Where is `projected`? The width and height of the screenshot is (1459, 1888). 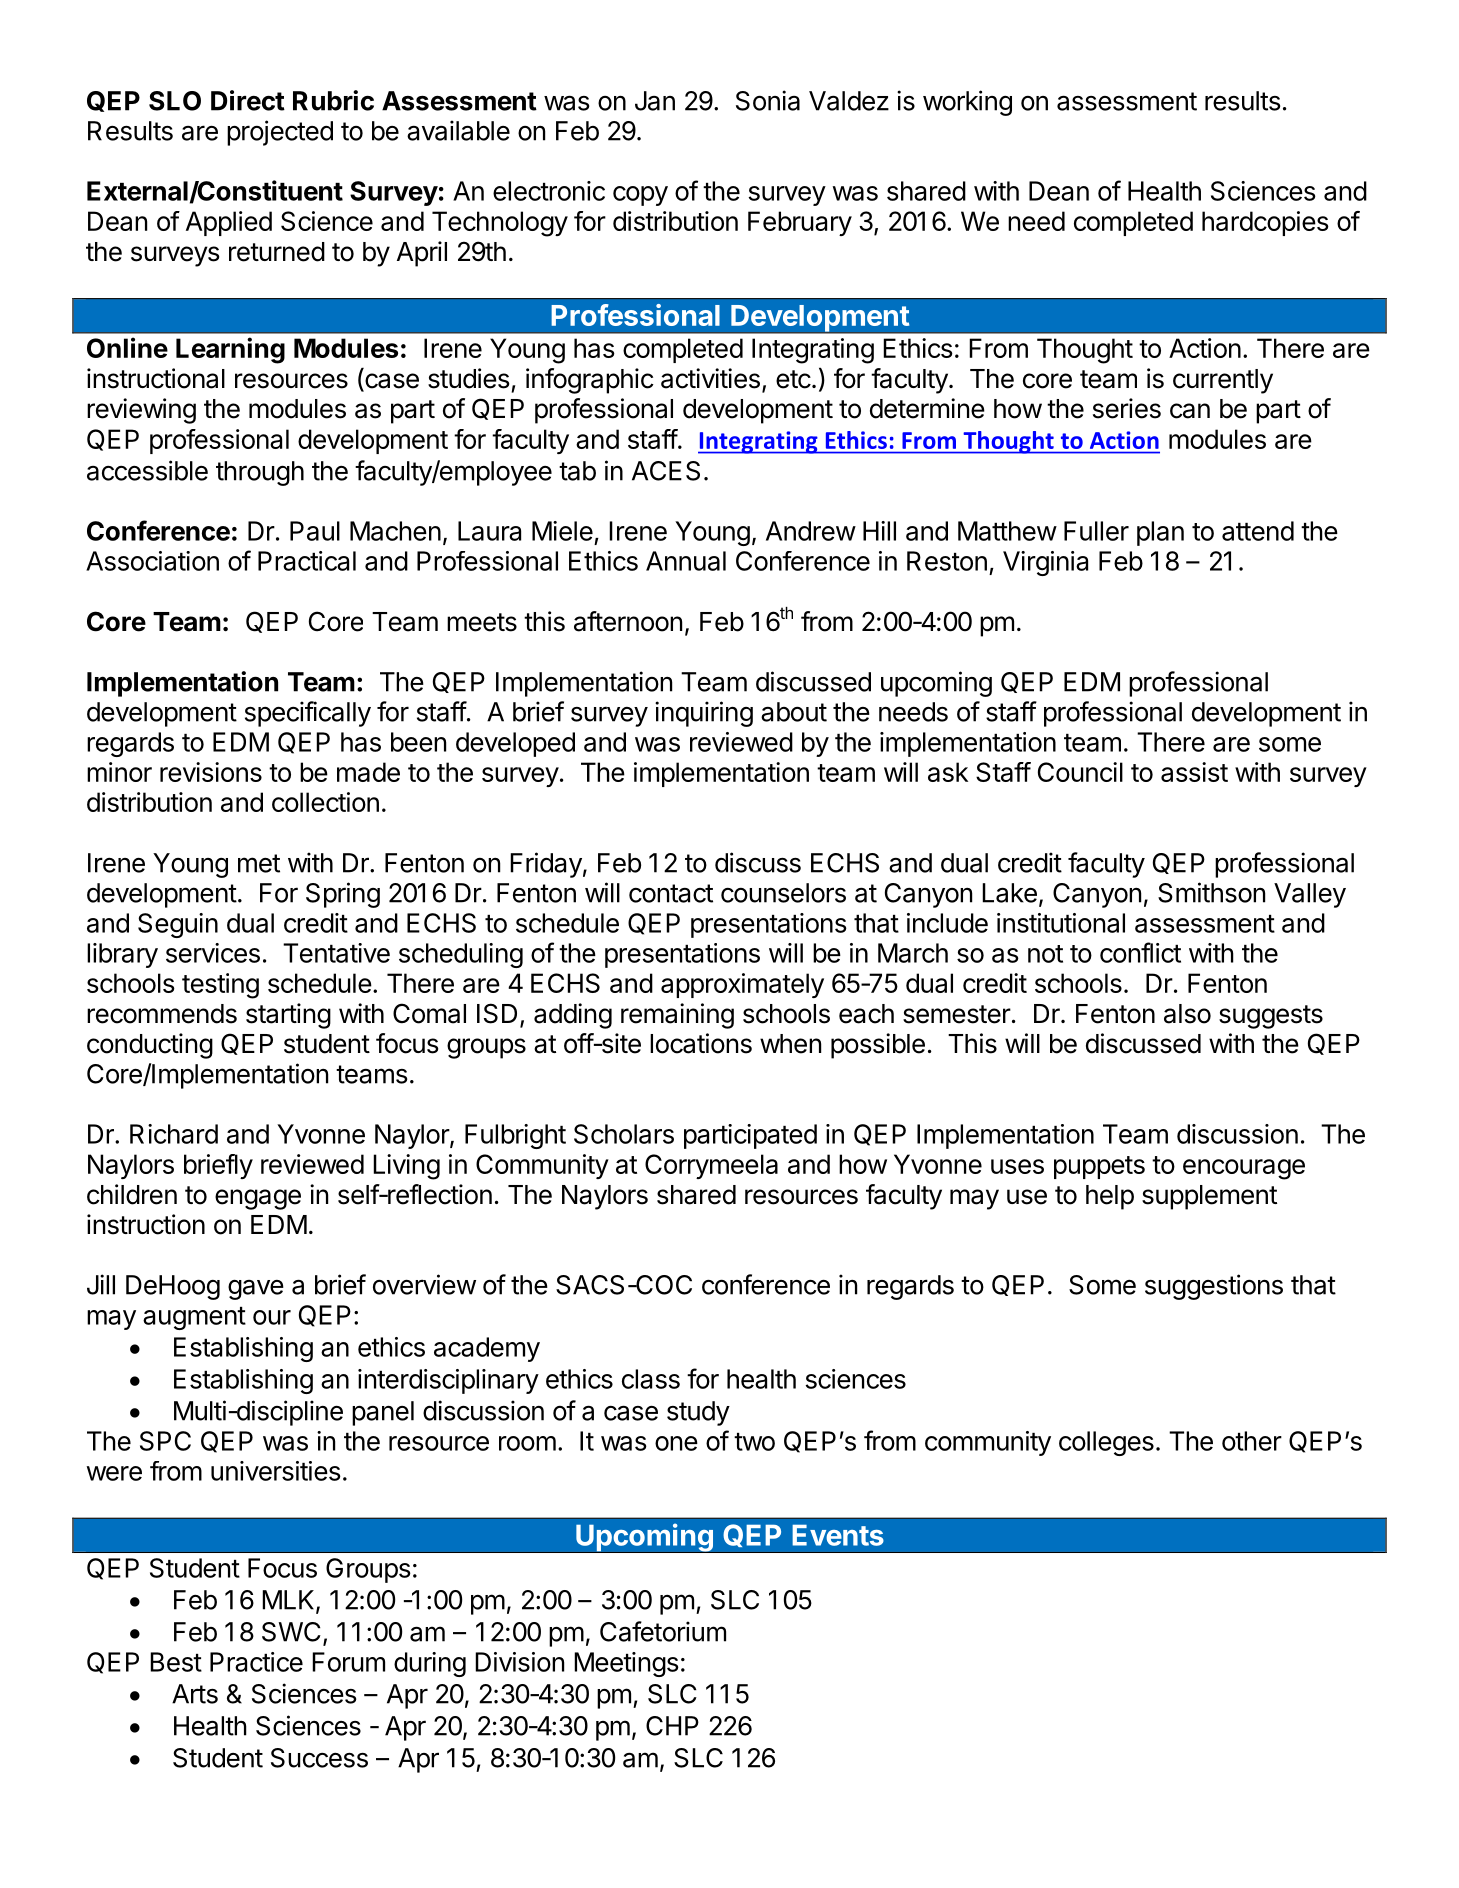
projected is located at coordinates (280, 133).
